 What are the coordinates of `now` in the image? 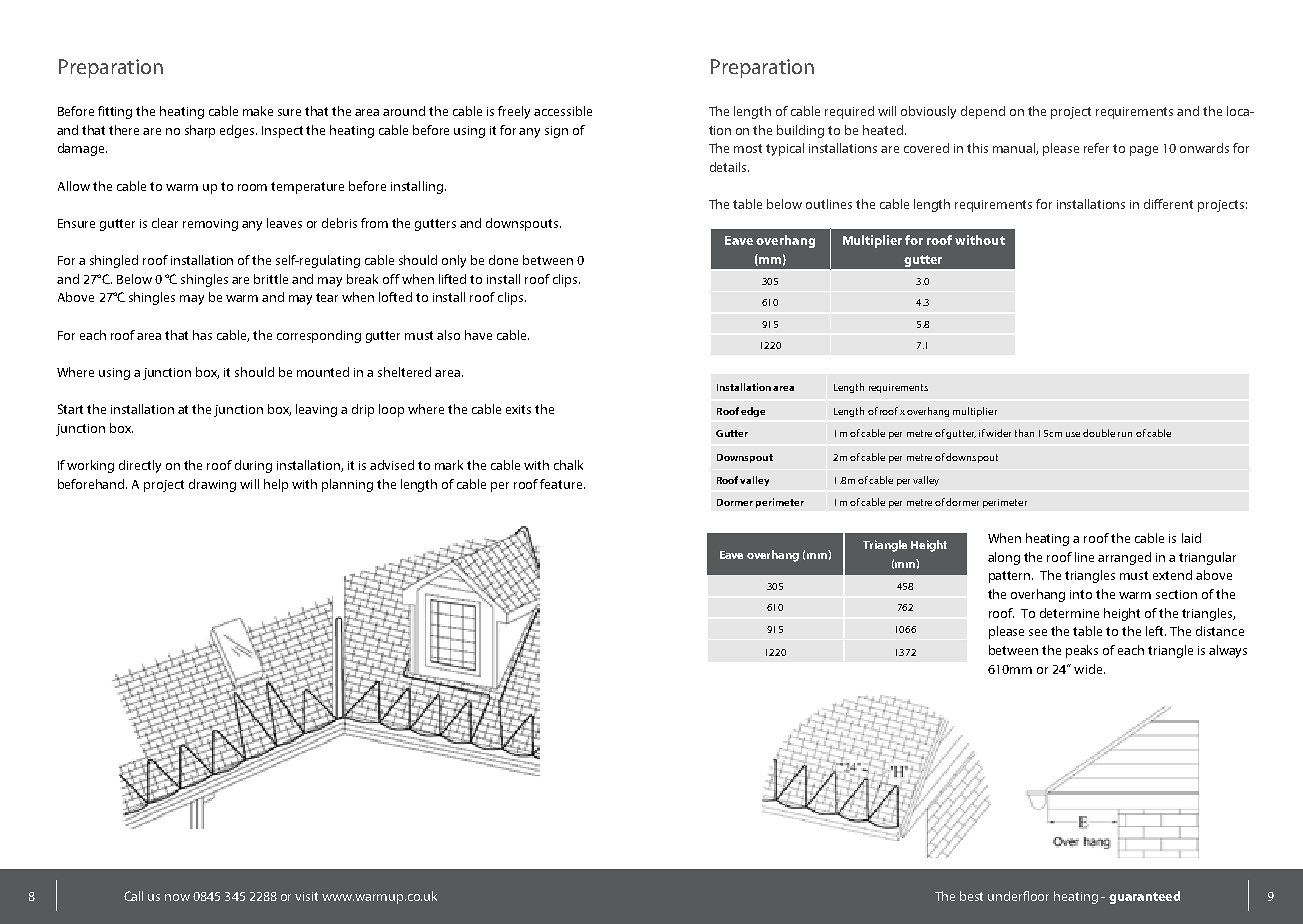 It's located at (177, 897).
